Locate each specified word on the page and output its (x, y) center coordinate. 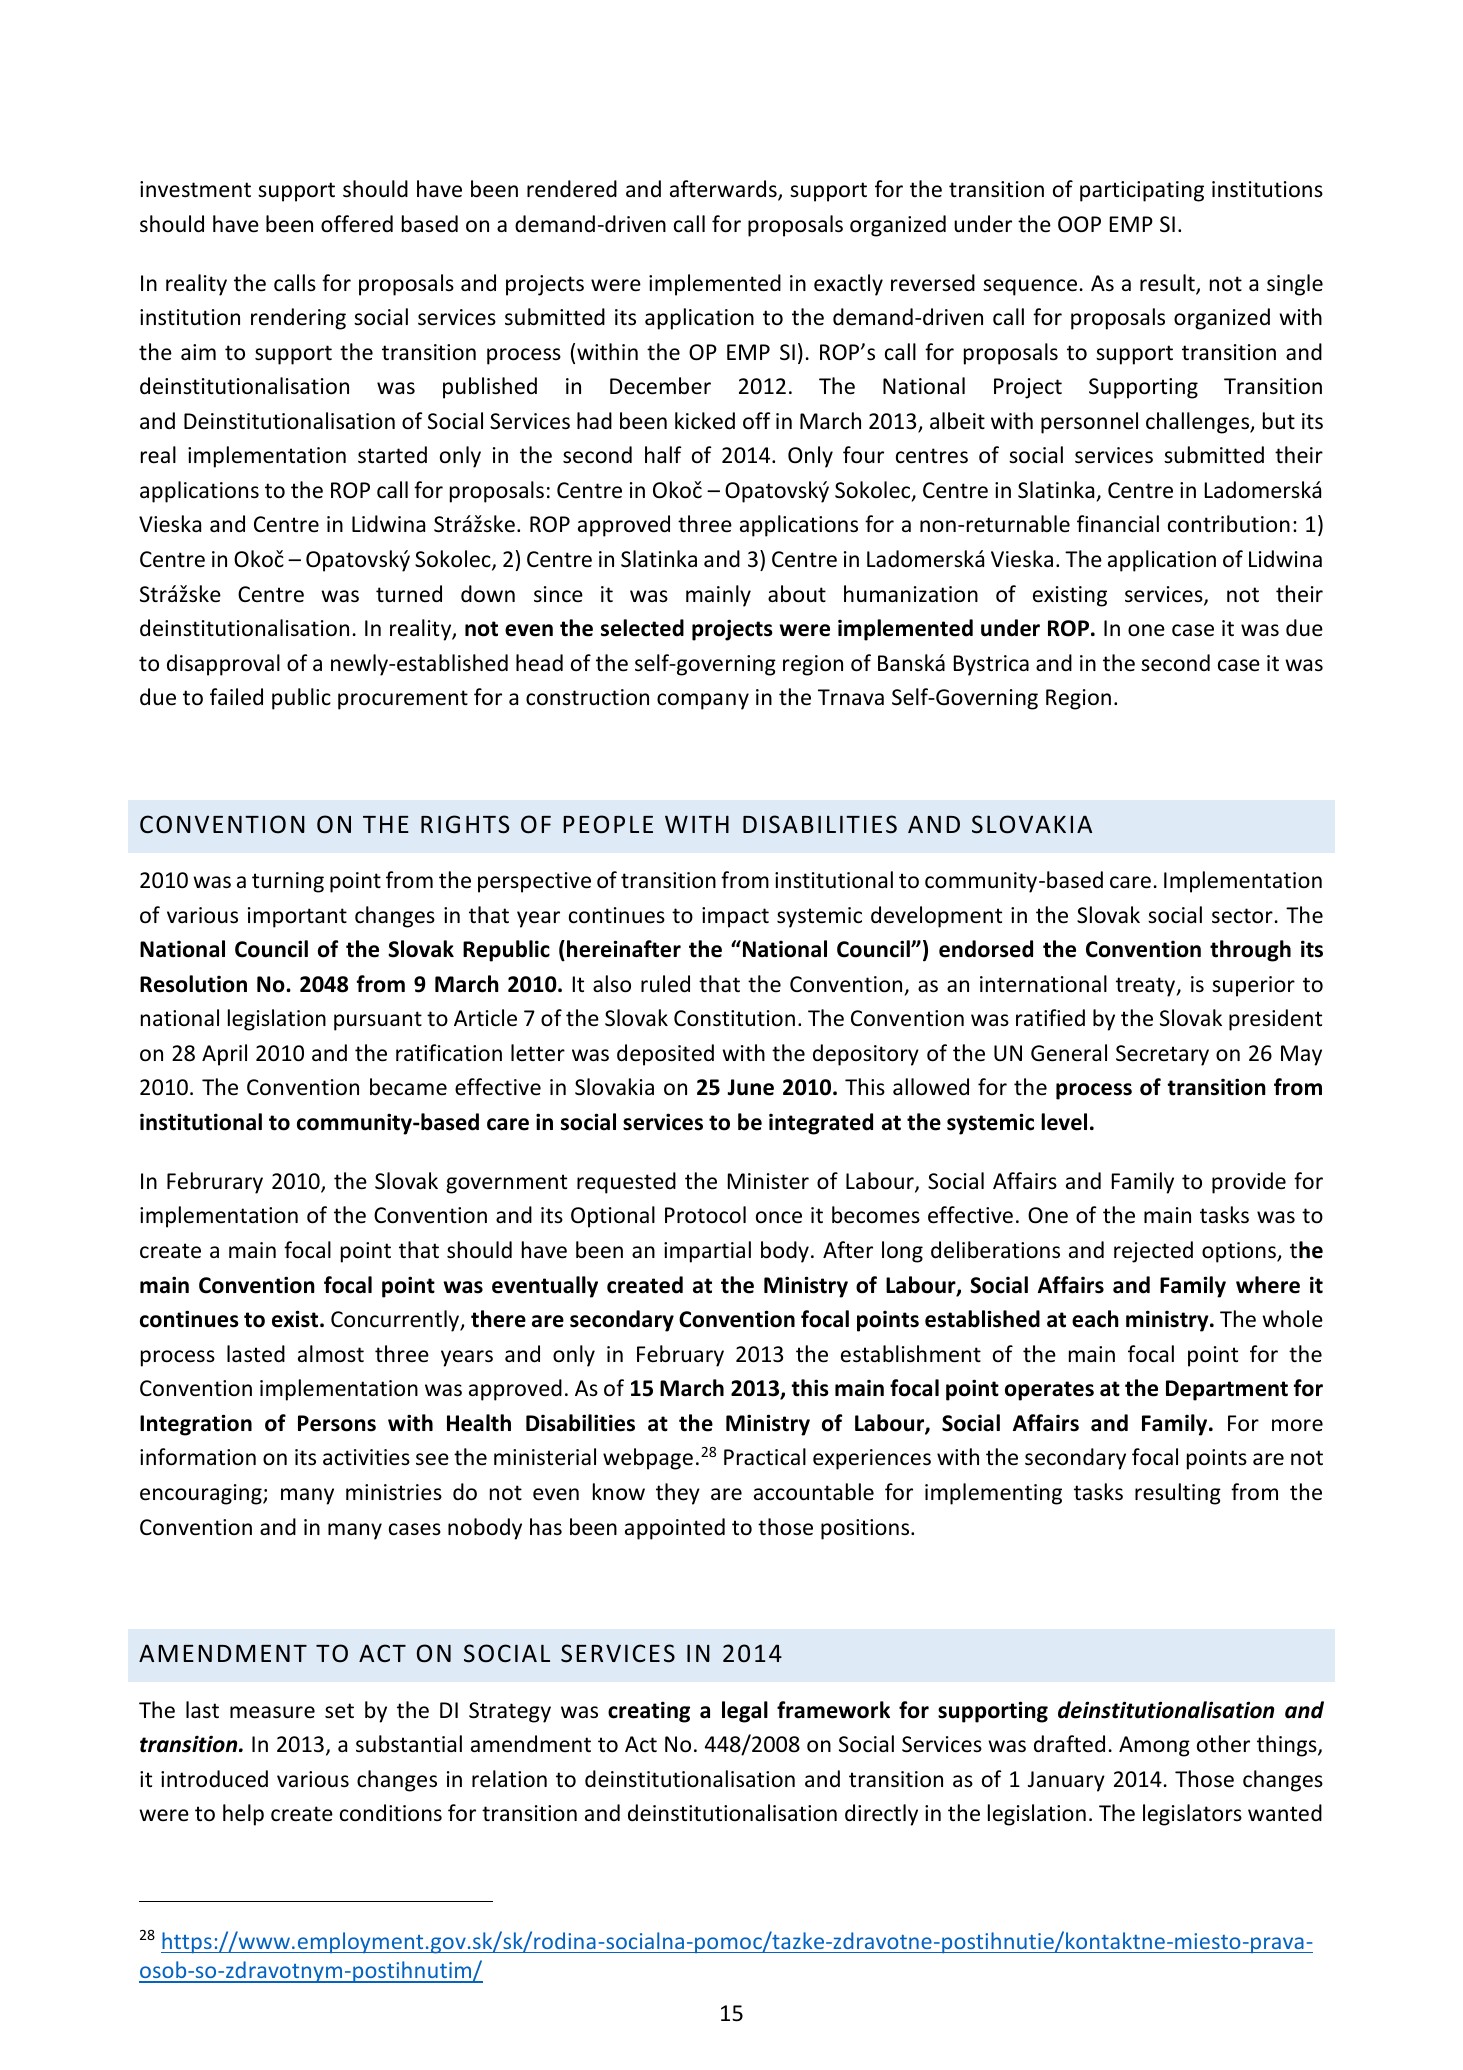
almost (331, 1353)
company (703, 701)
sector (1242, 916)
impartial (707, 1252)
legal (745, 1712)
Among (1154, 1746)
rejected (1153, 1252)
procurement (403, 700)
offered (357, 224)
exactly (848, 285)
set (339, 1711)
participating (1142, 191)
